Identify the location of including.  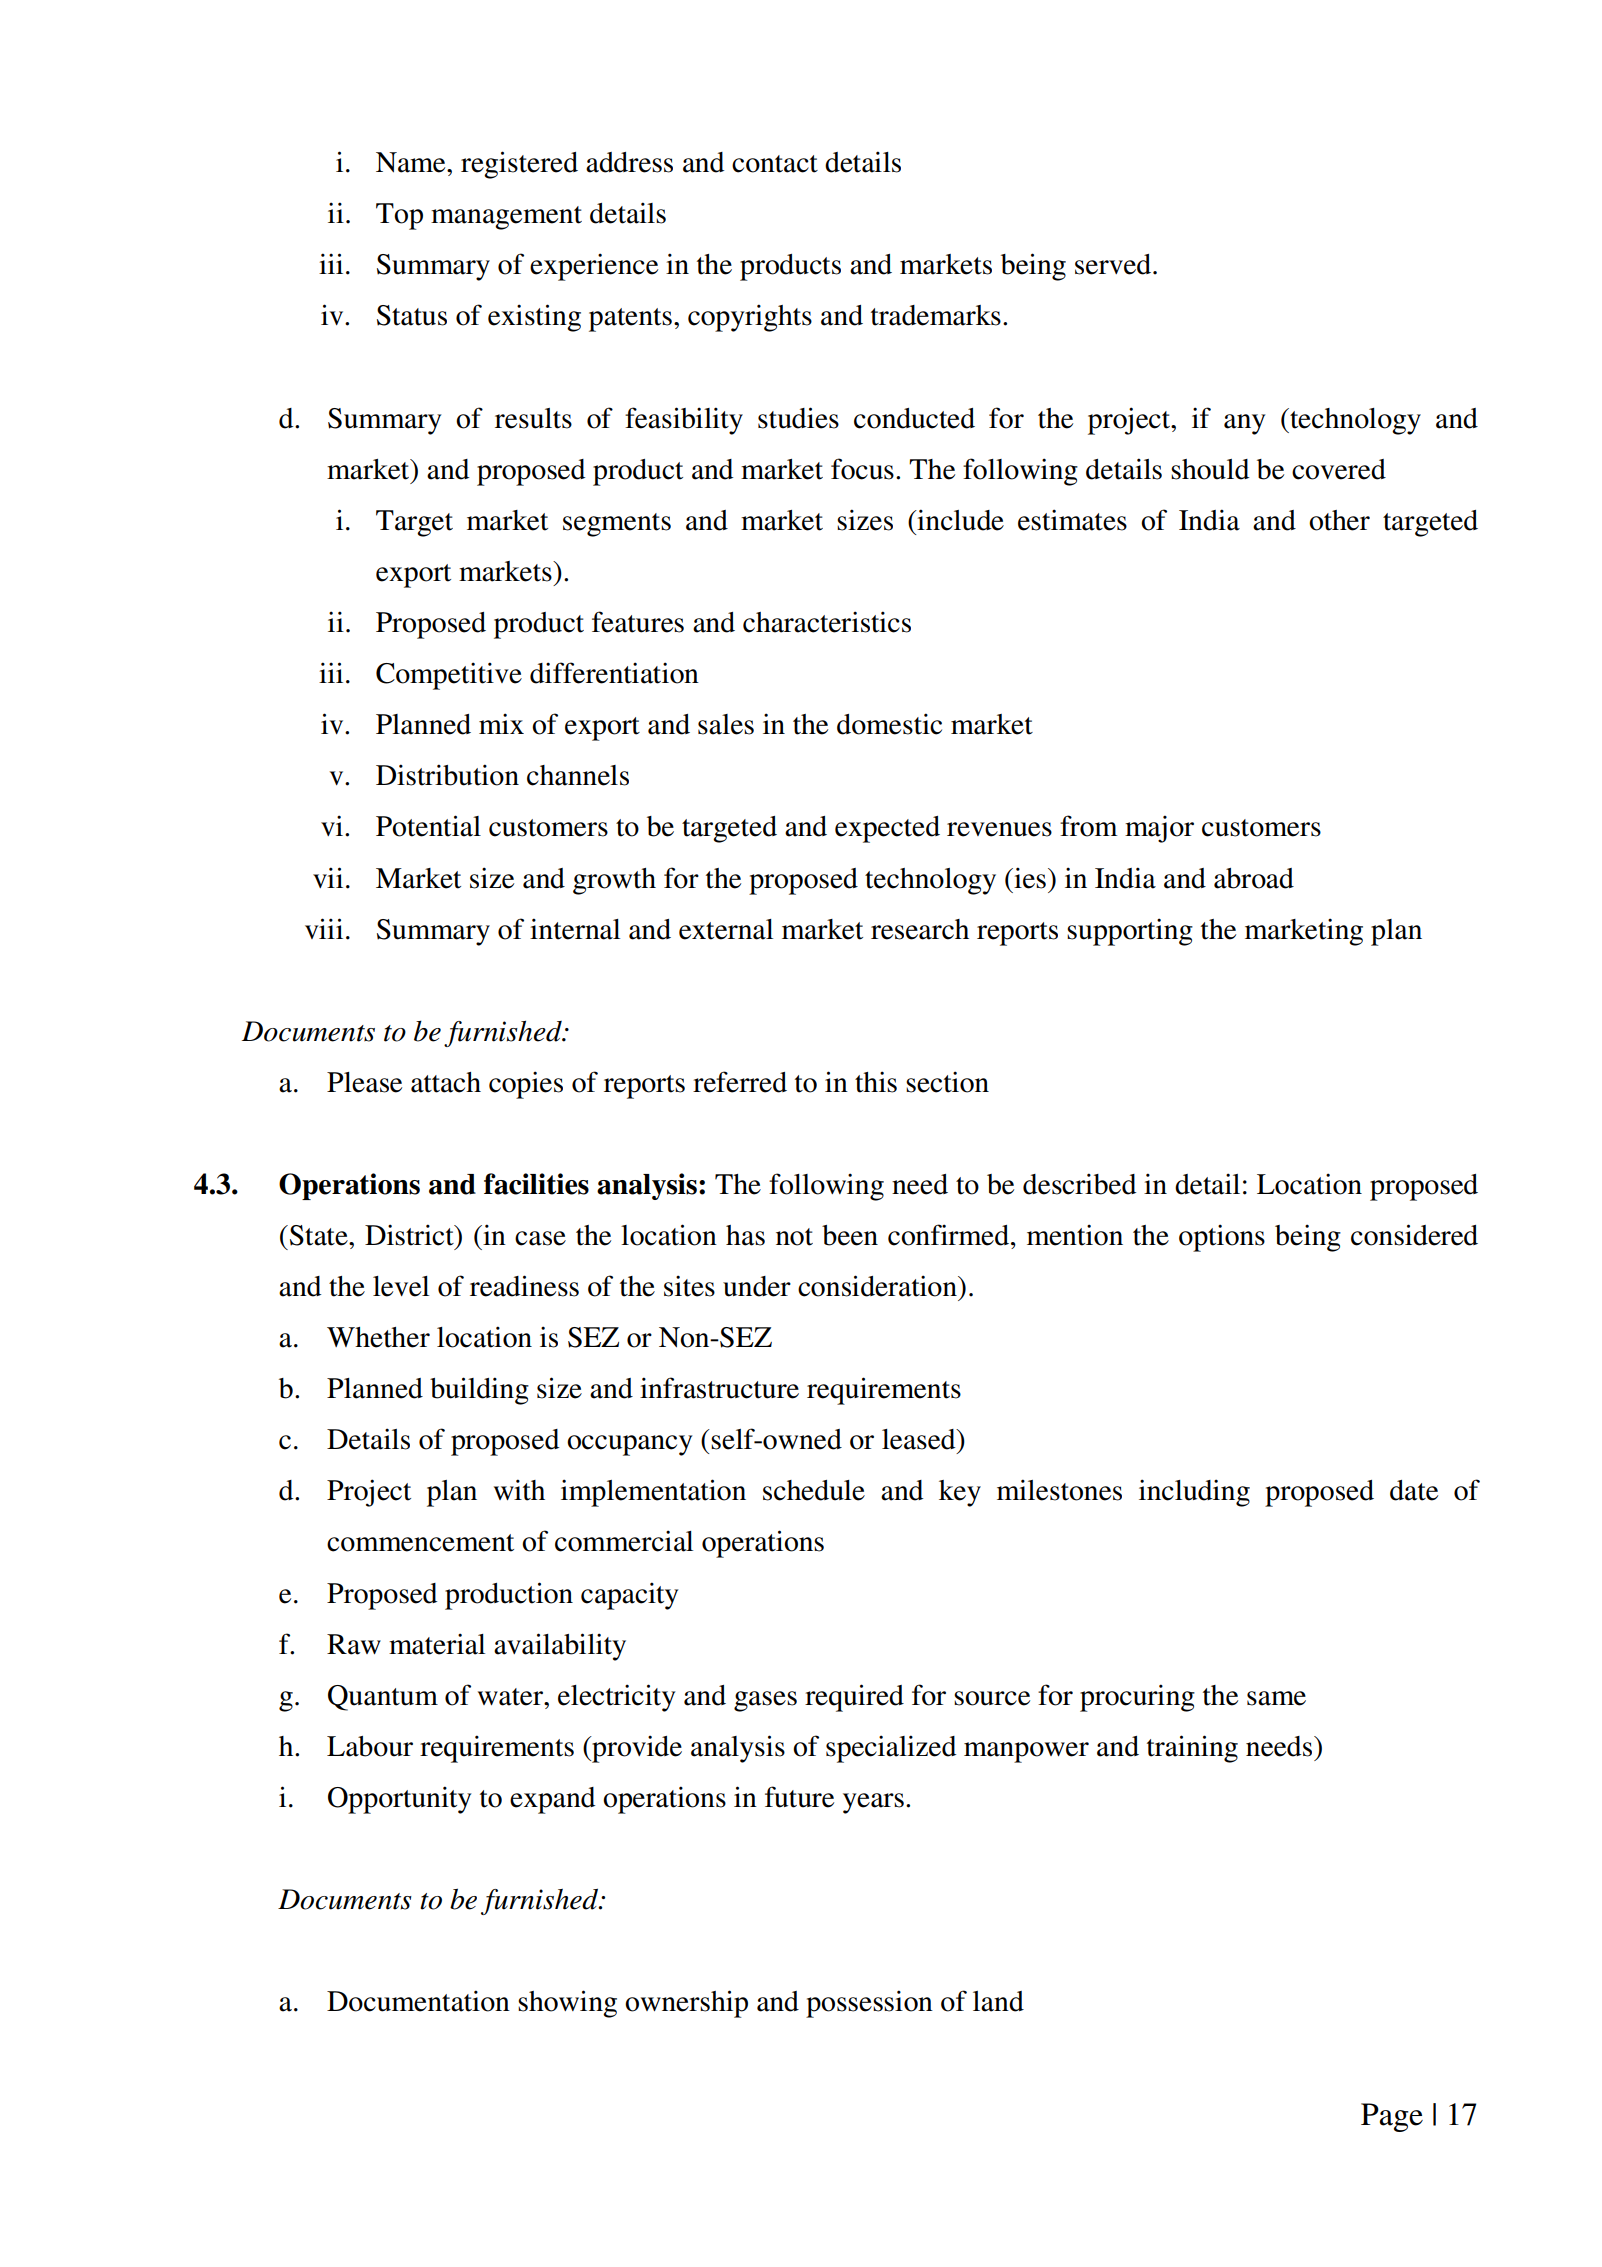
(1194, 1493).
